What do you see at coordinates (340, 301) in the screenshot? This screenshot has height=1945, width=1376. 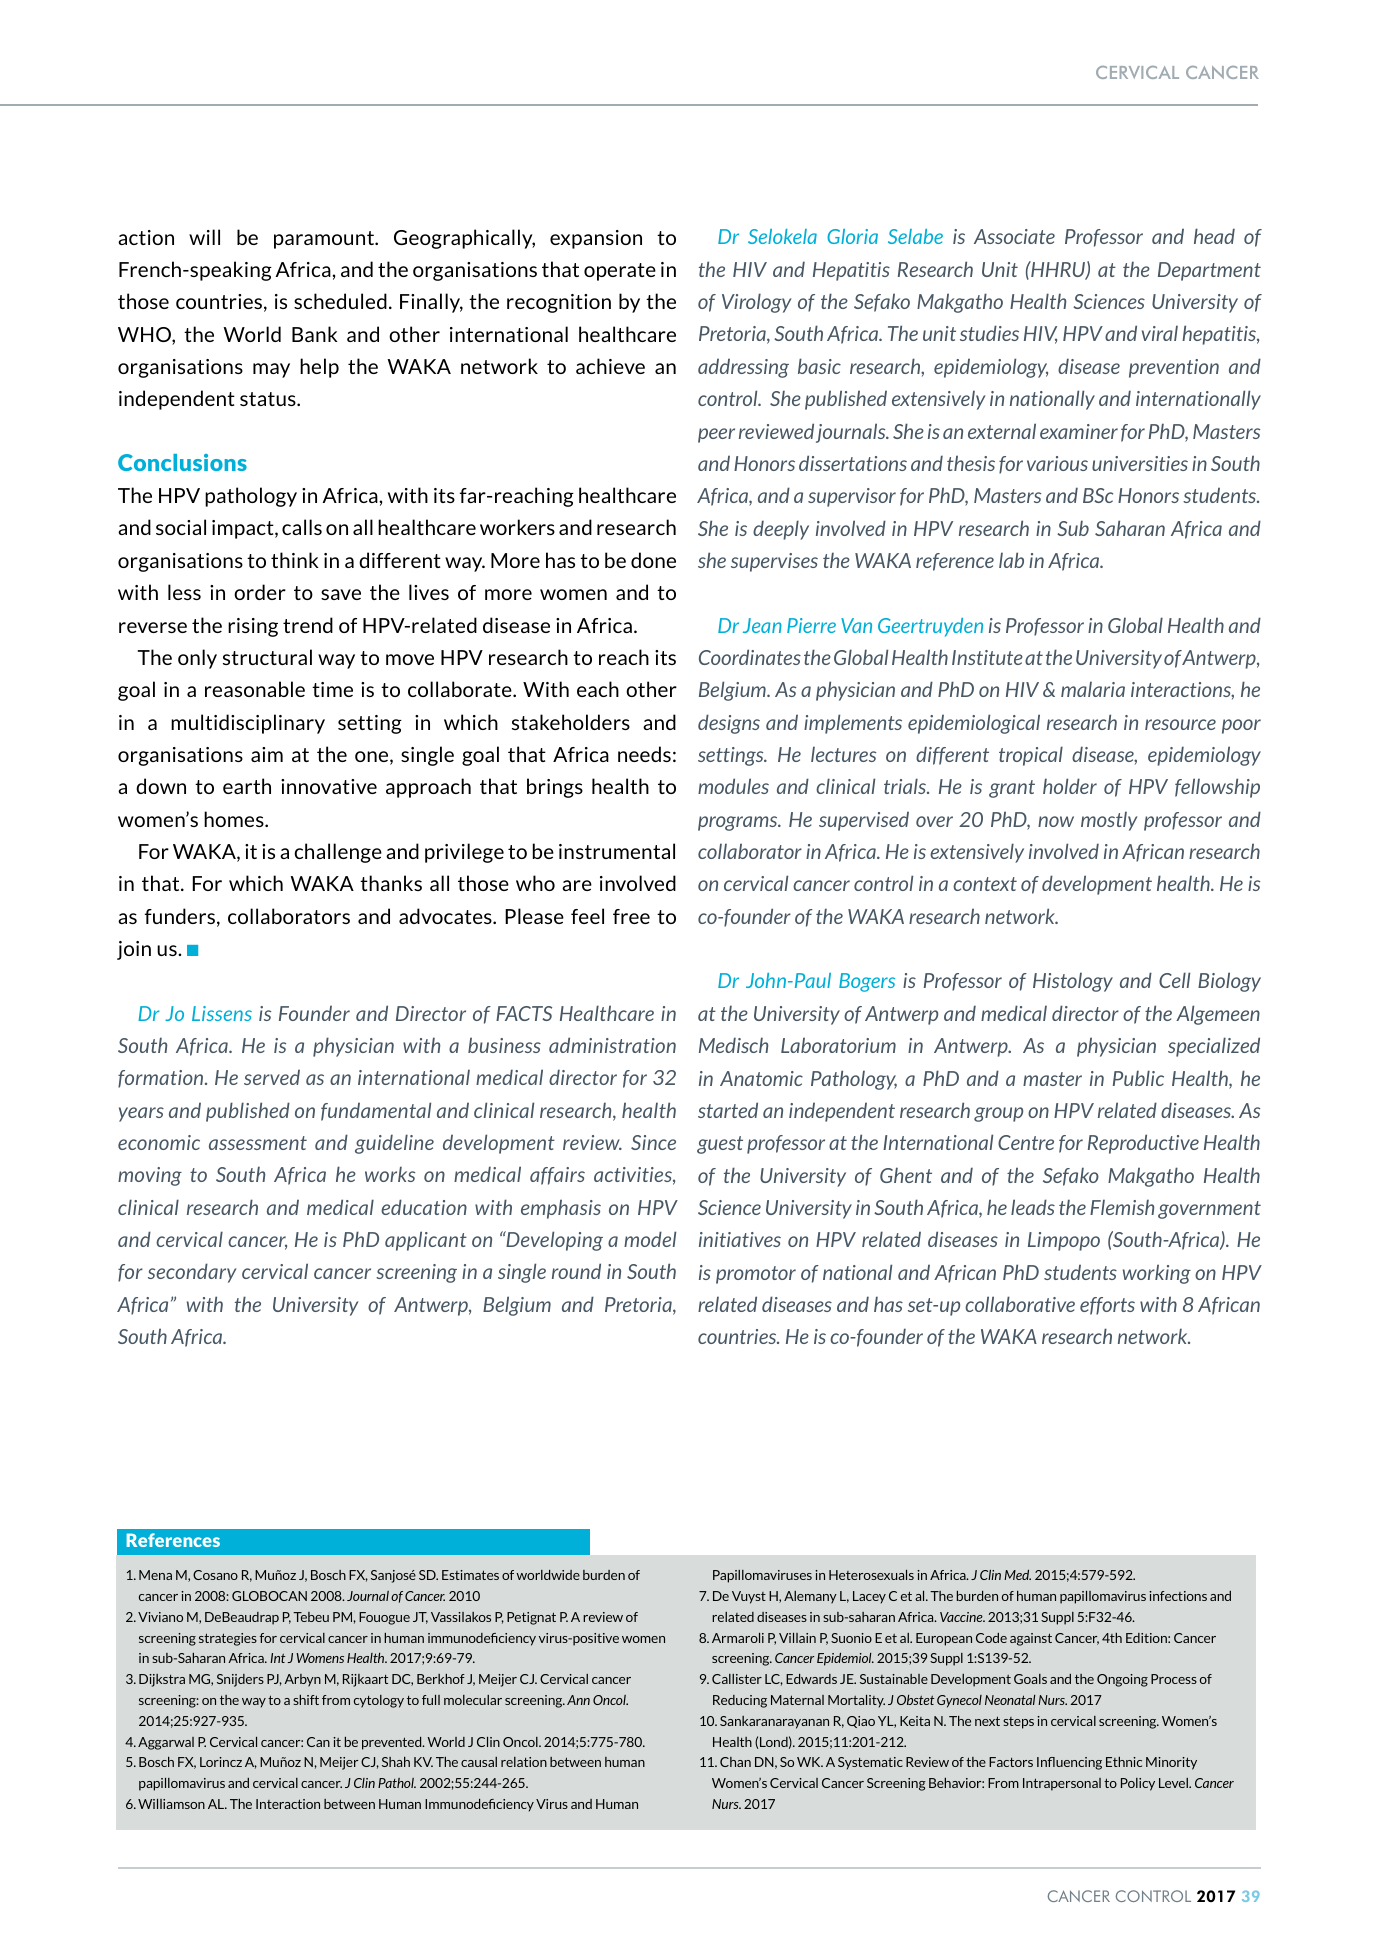 I see `scheduled` at bounding box center [340, 301].
